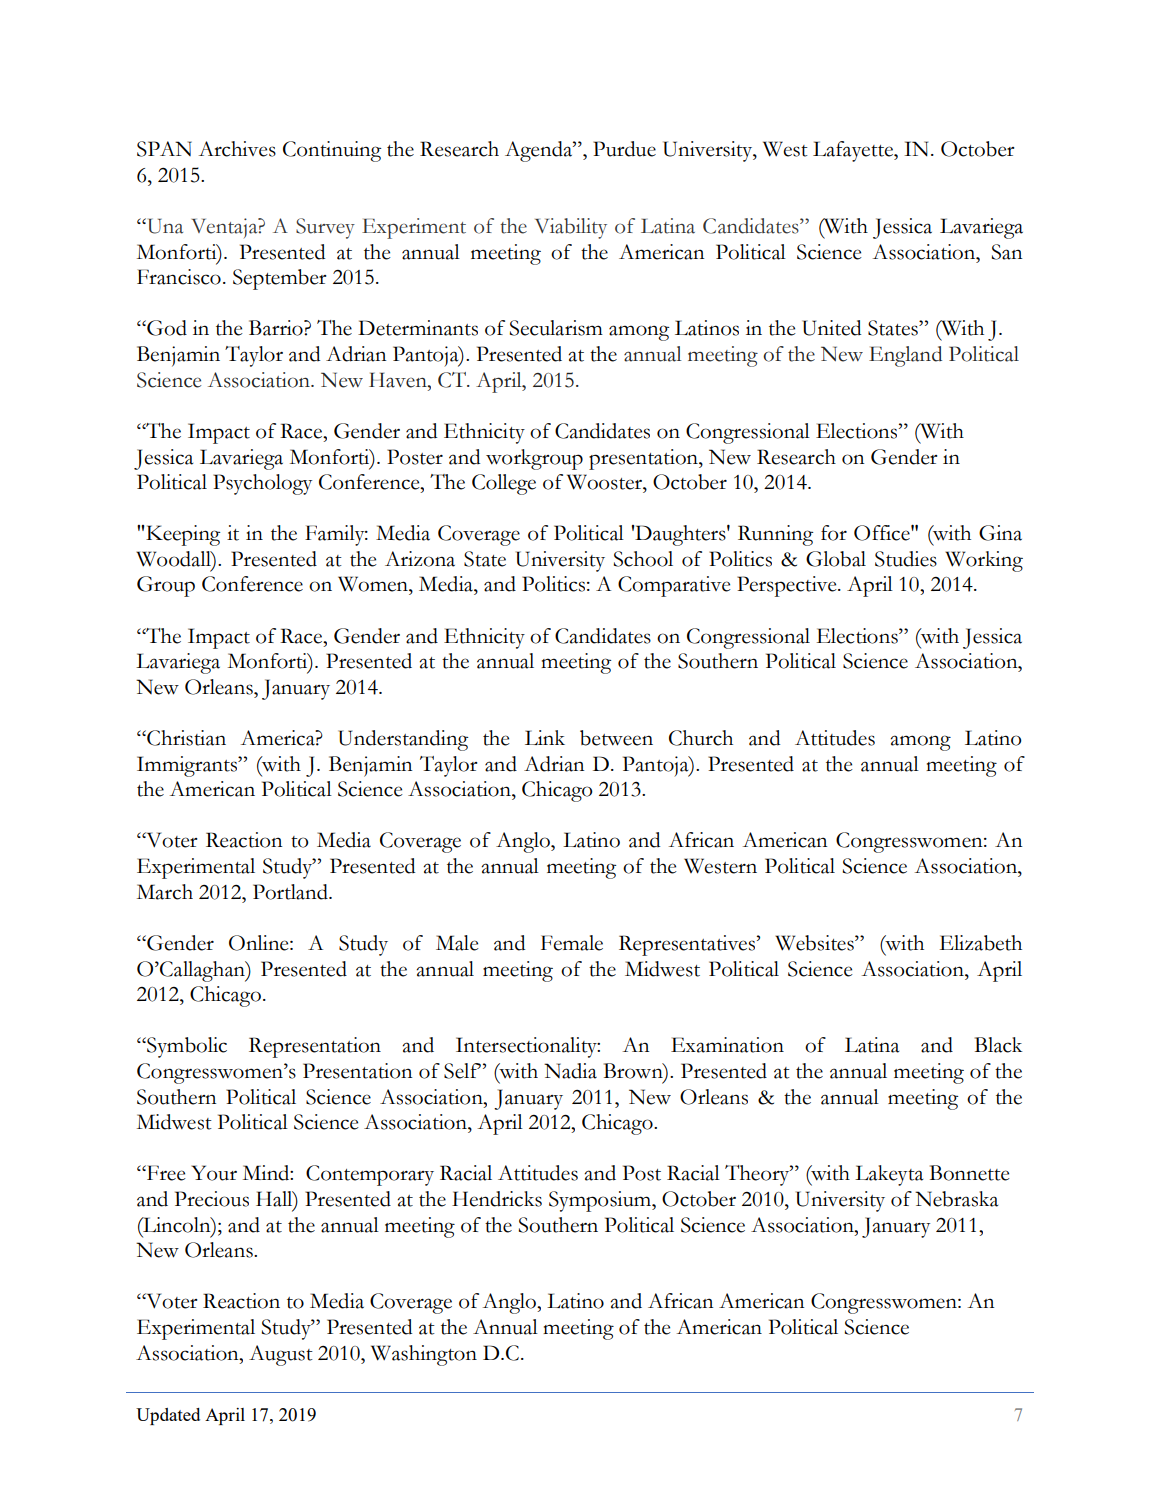 The height and width of the page is (1502, 1160). I want to click on Washington, so click(424, 1355).
